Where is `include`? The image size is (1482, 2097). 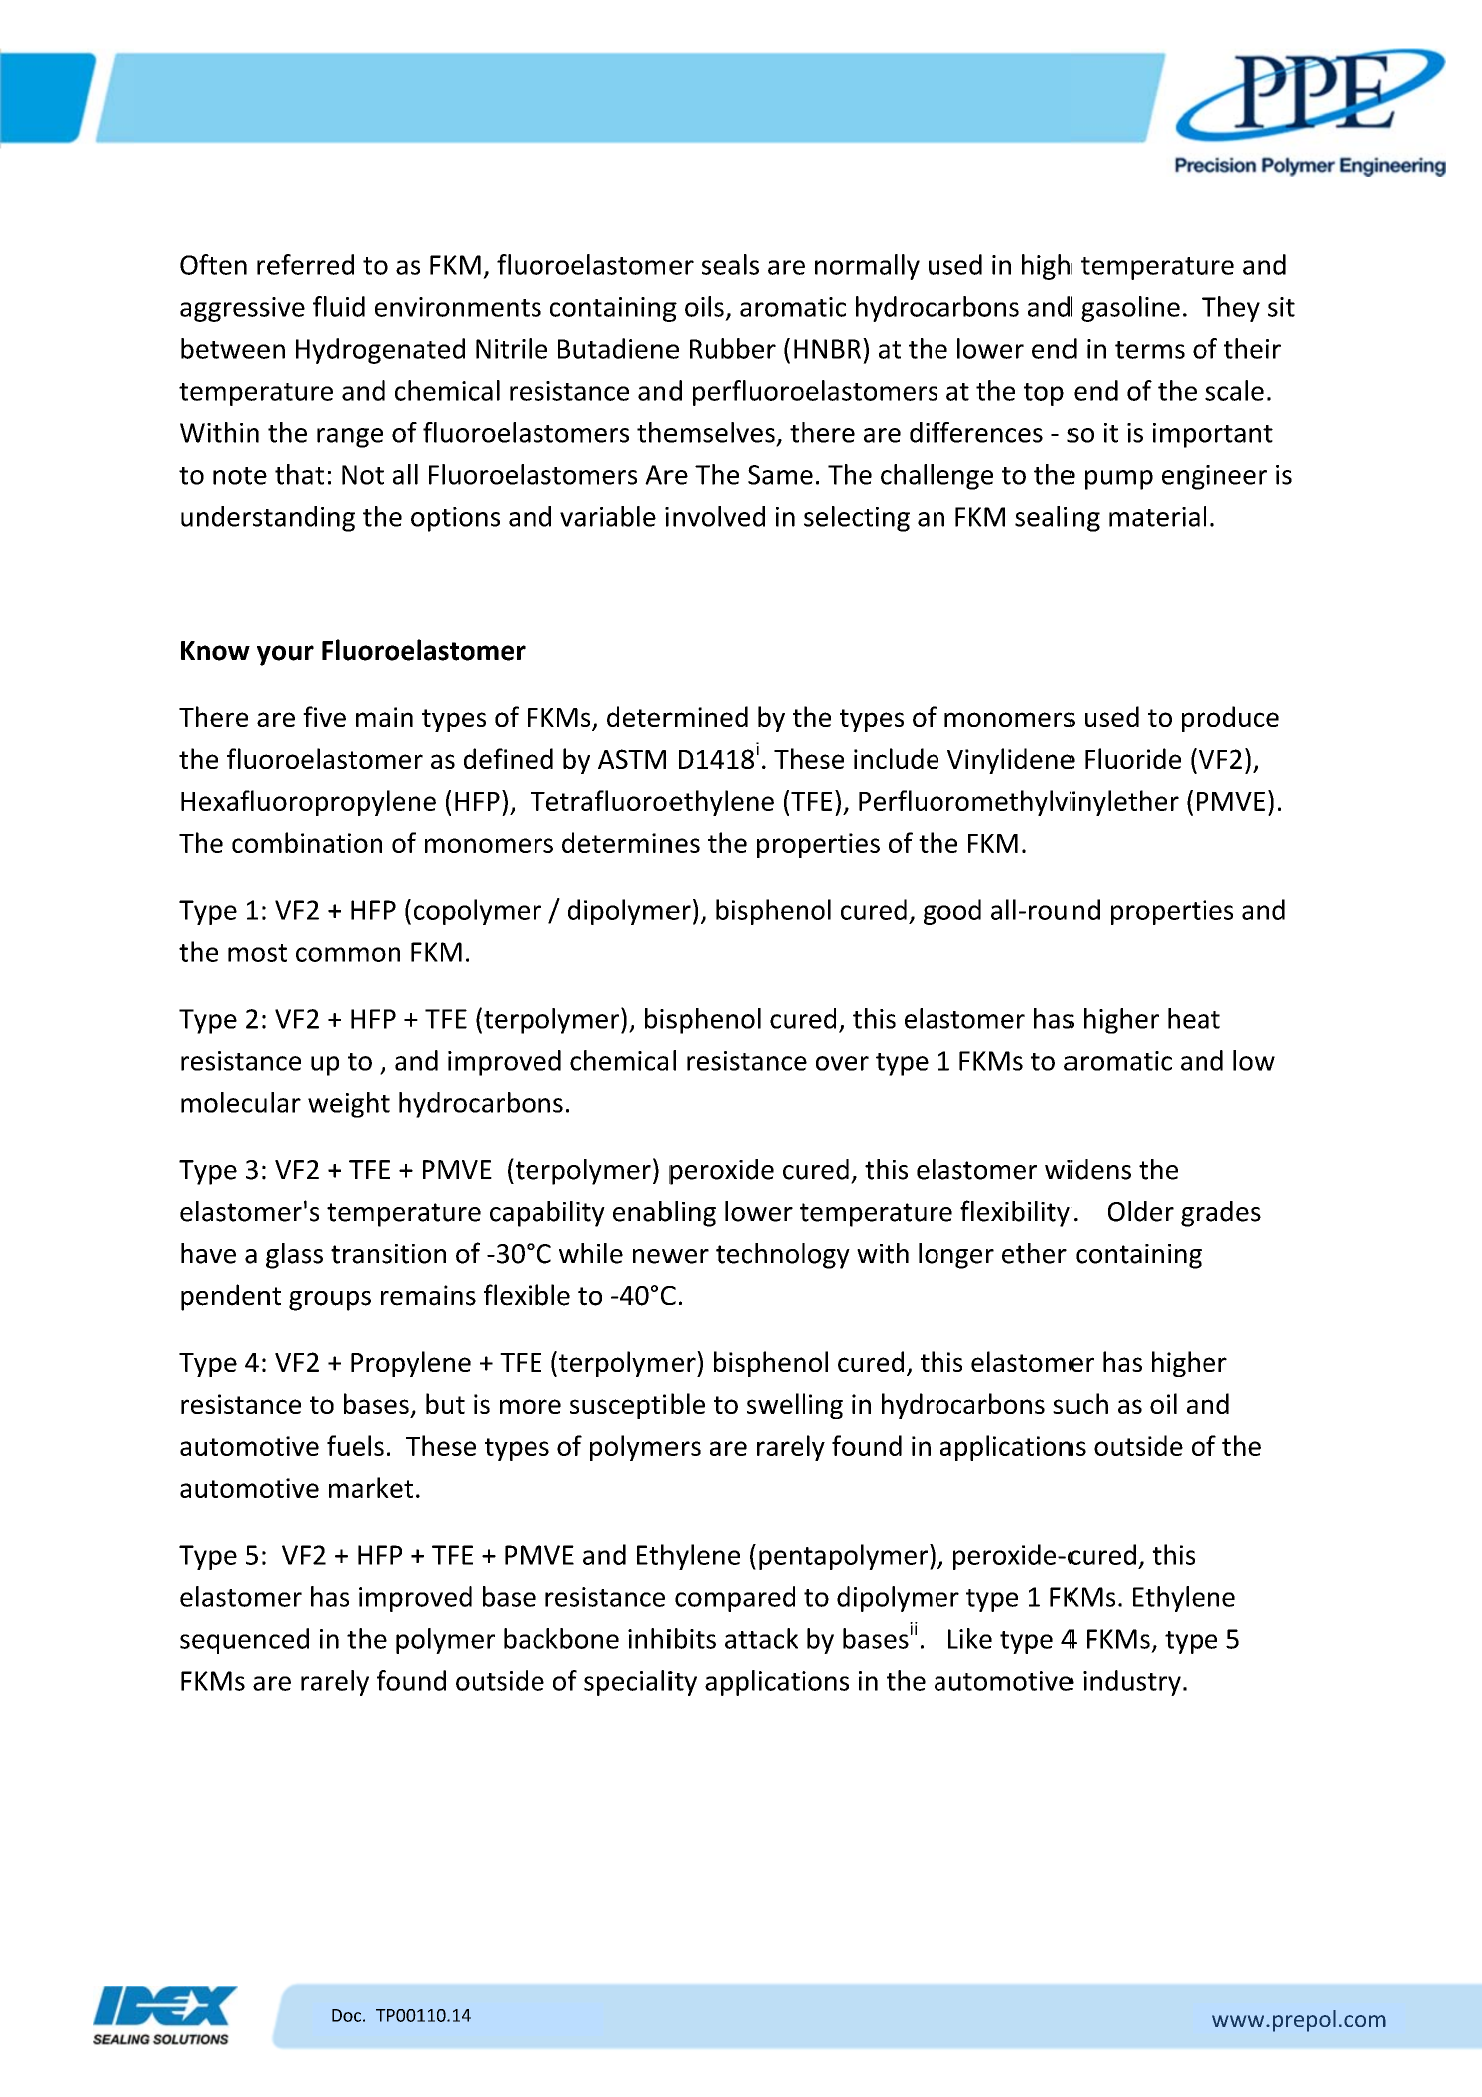
include is located at coordinates (896, 758).
